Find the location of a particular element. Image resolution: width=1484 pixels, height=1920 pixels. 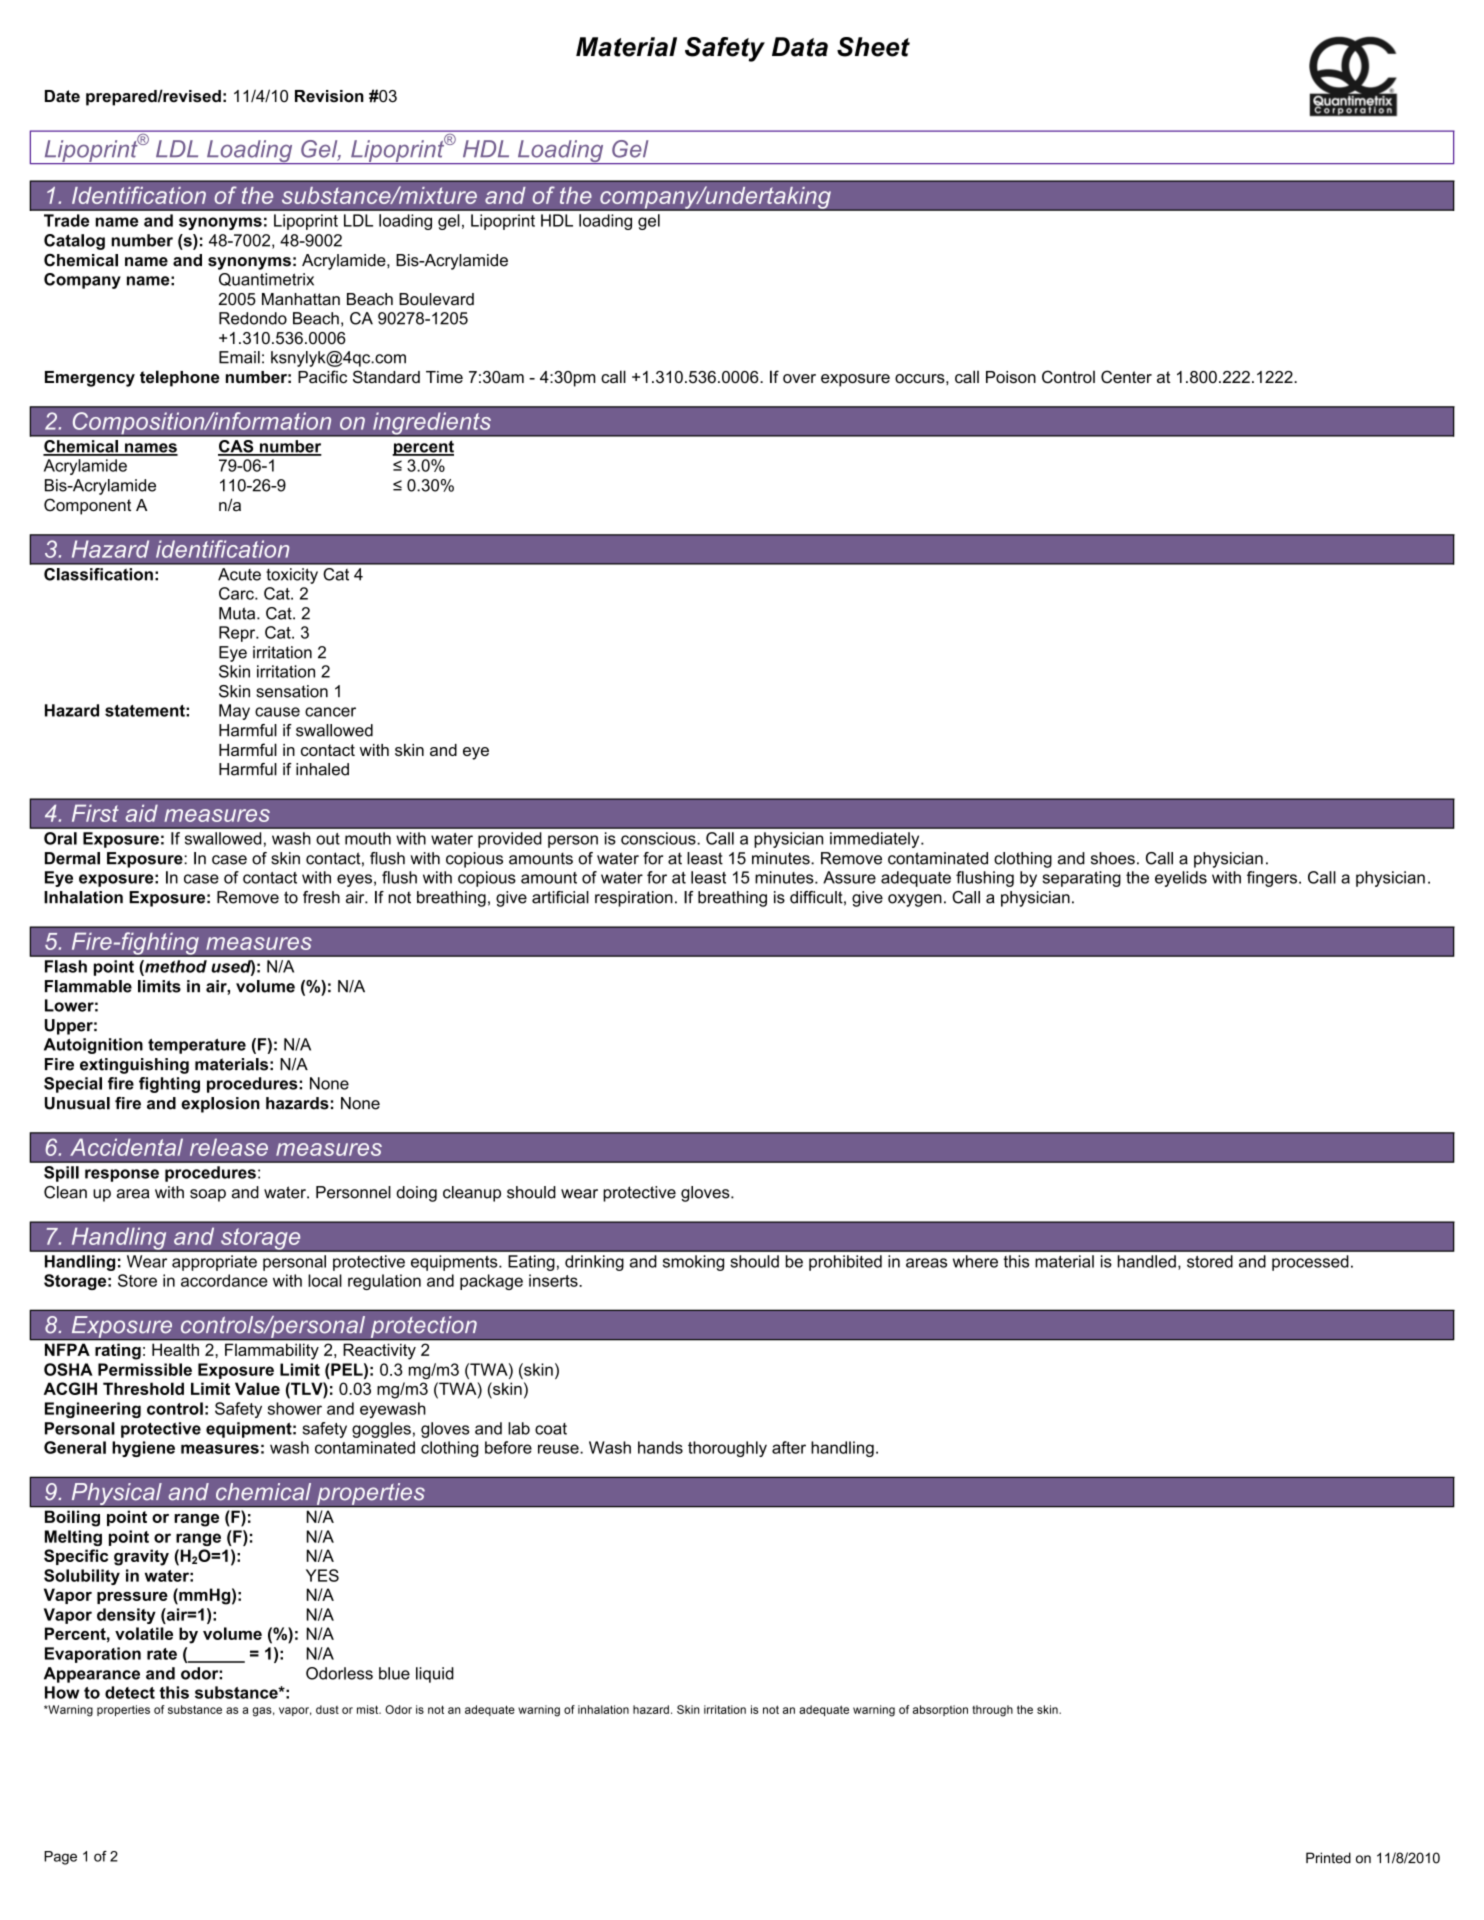

absorption is located at coordinates (940, 1710).
